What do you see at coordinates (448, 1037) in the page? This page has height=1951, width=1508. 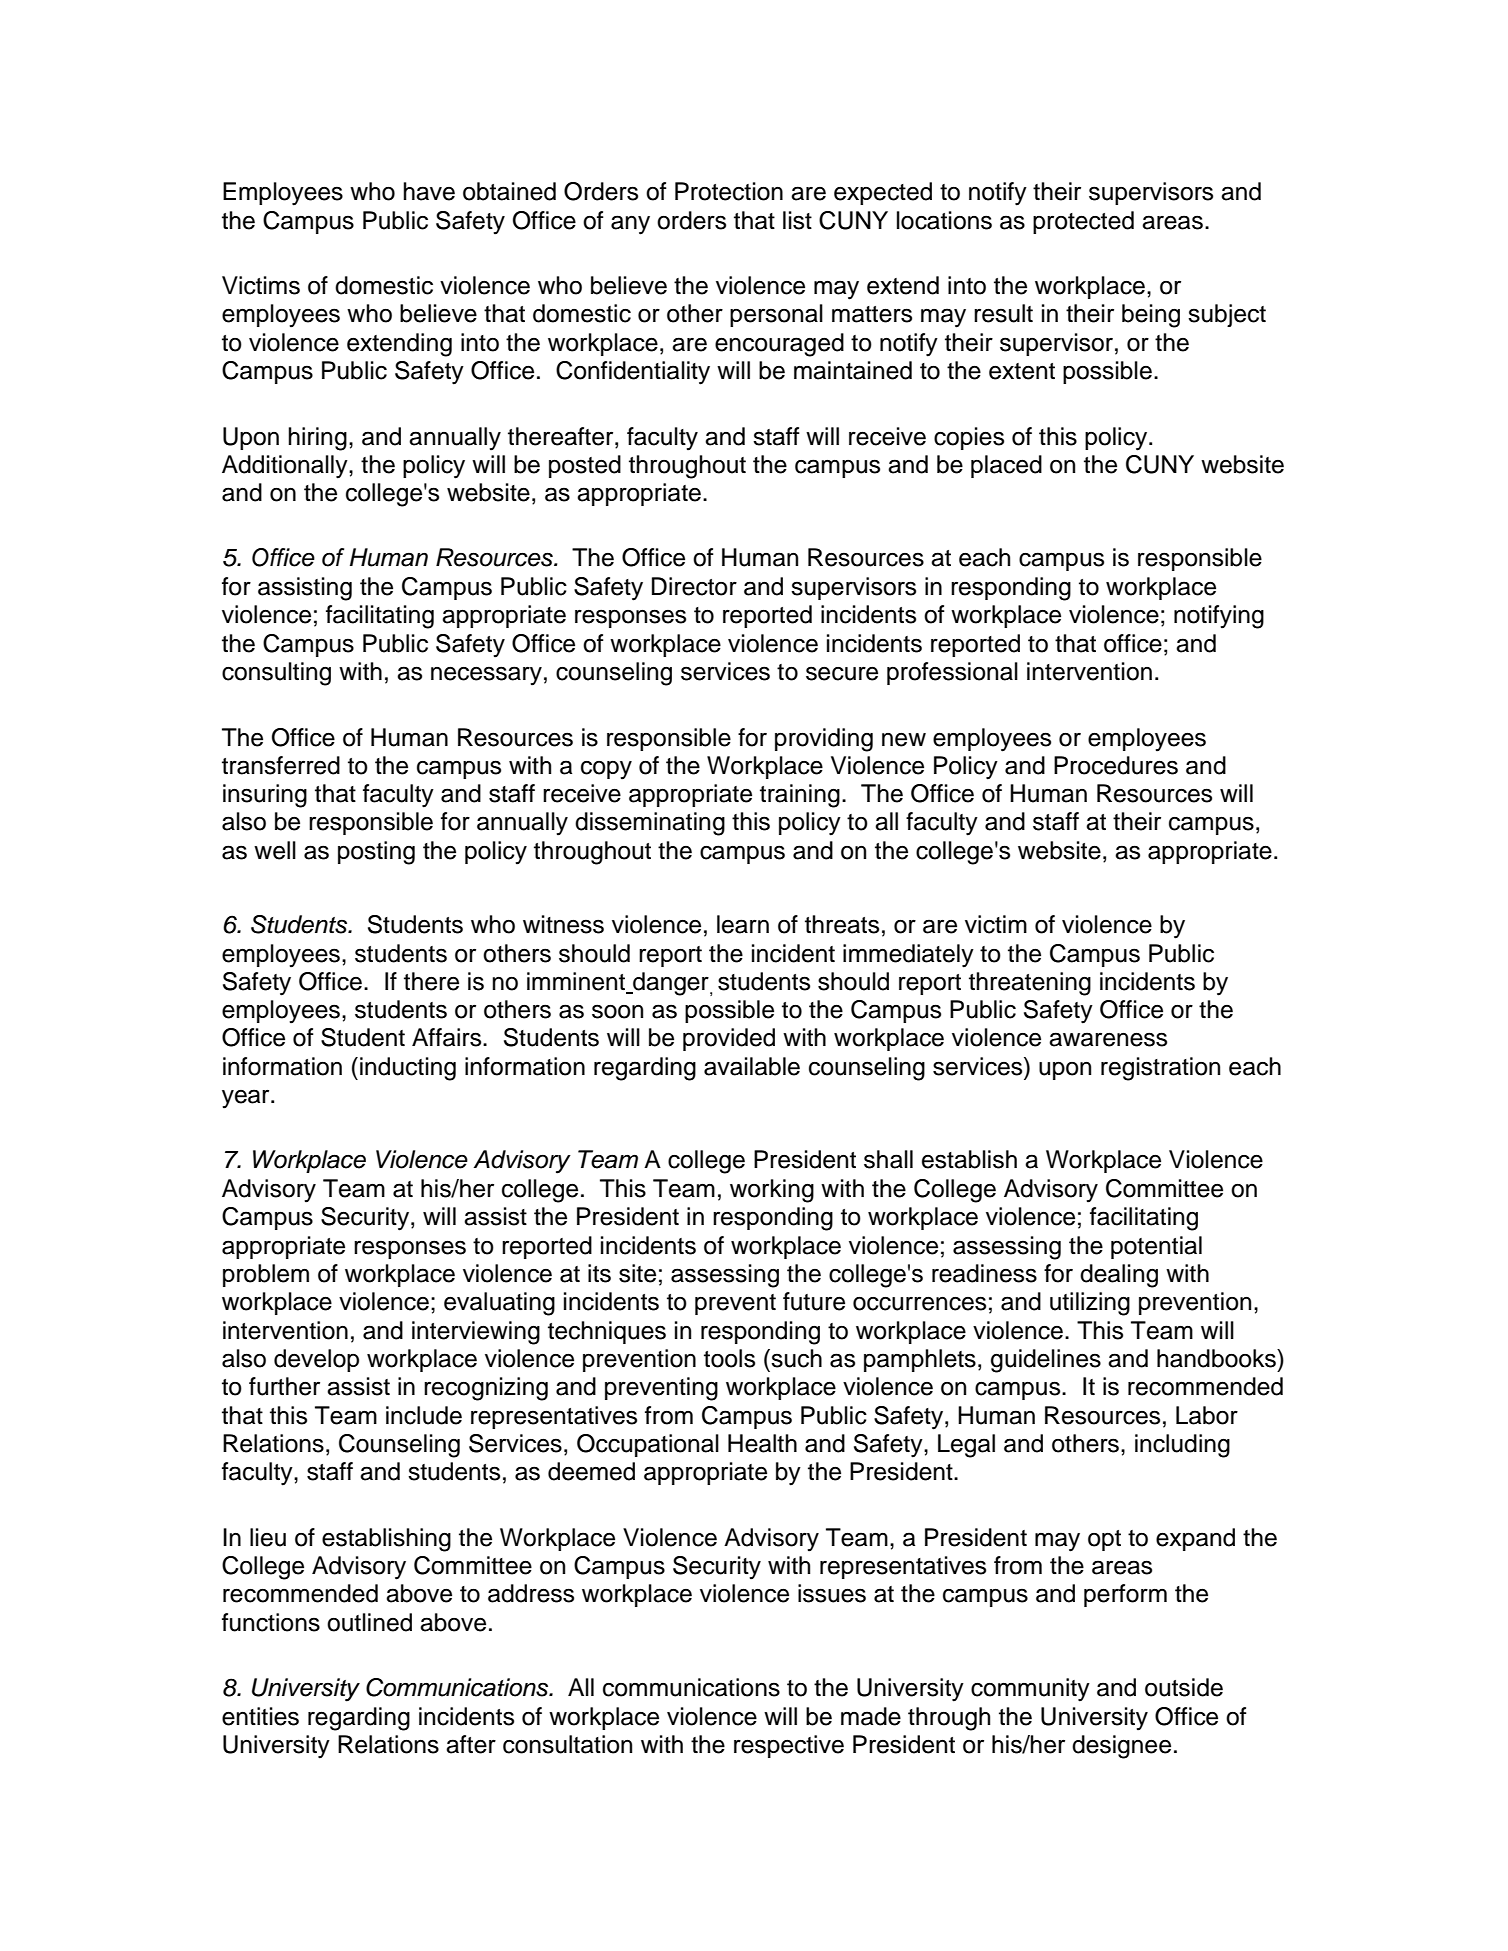 I see `Affairs` at bounding box center [448, 1037].
